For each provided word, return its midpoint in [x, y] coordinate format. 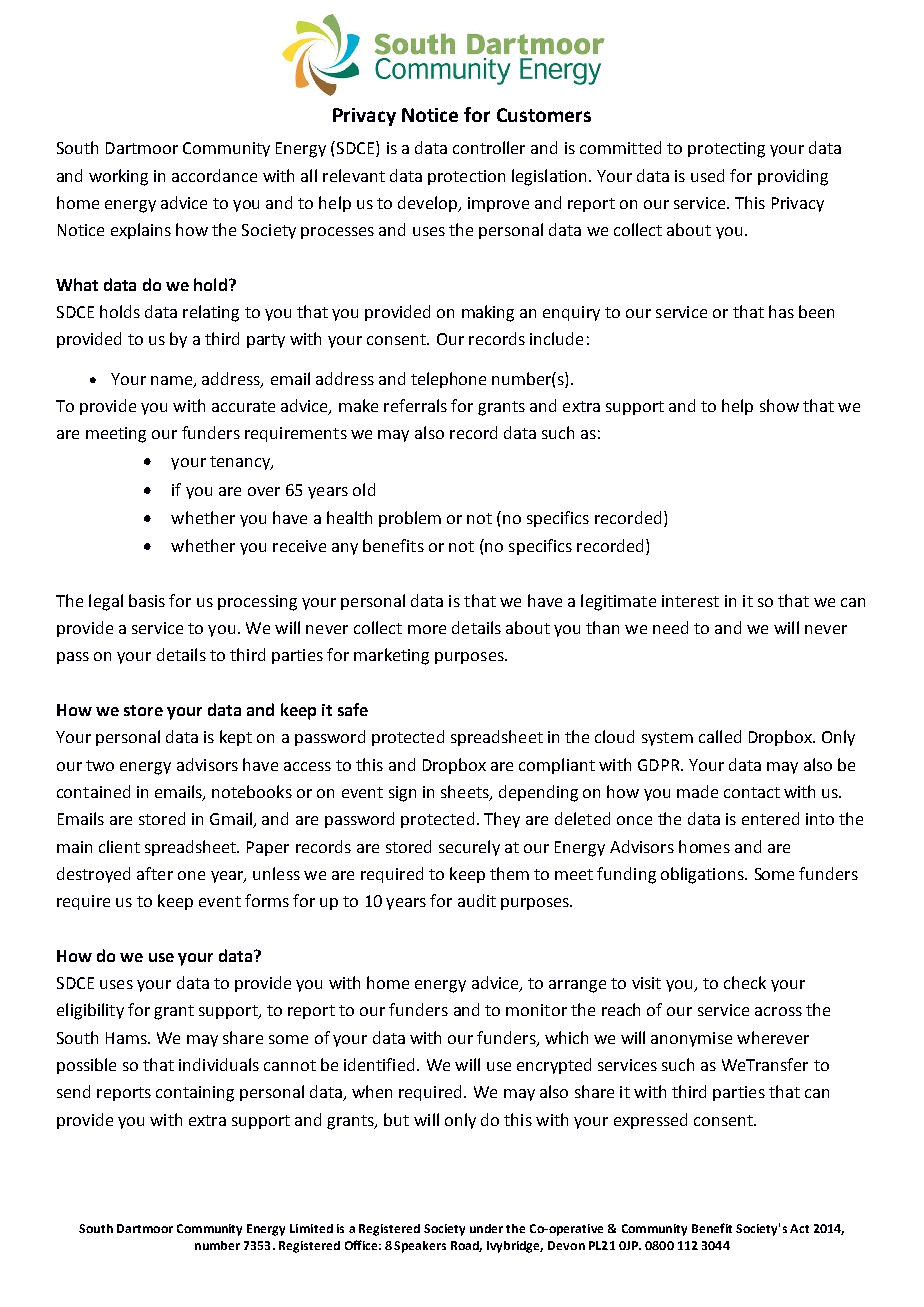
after [155, 873]
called [720, 736]
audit [477, 900]
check [745, 982]
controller [489, 147]
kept [236, 738]
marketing [391, 656]
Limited [311, 1228]
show [779, 405]
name [173, 381]
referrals [415, 405]
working [118, 177]
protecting [726, 150]
